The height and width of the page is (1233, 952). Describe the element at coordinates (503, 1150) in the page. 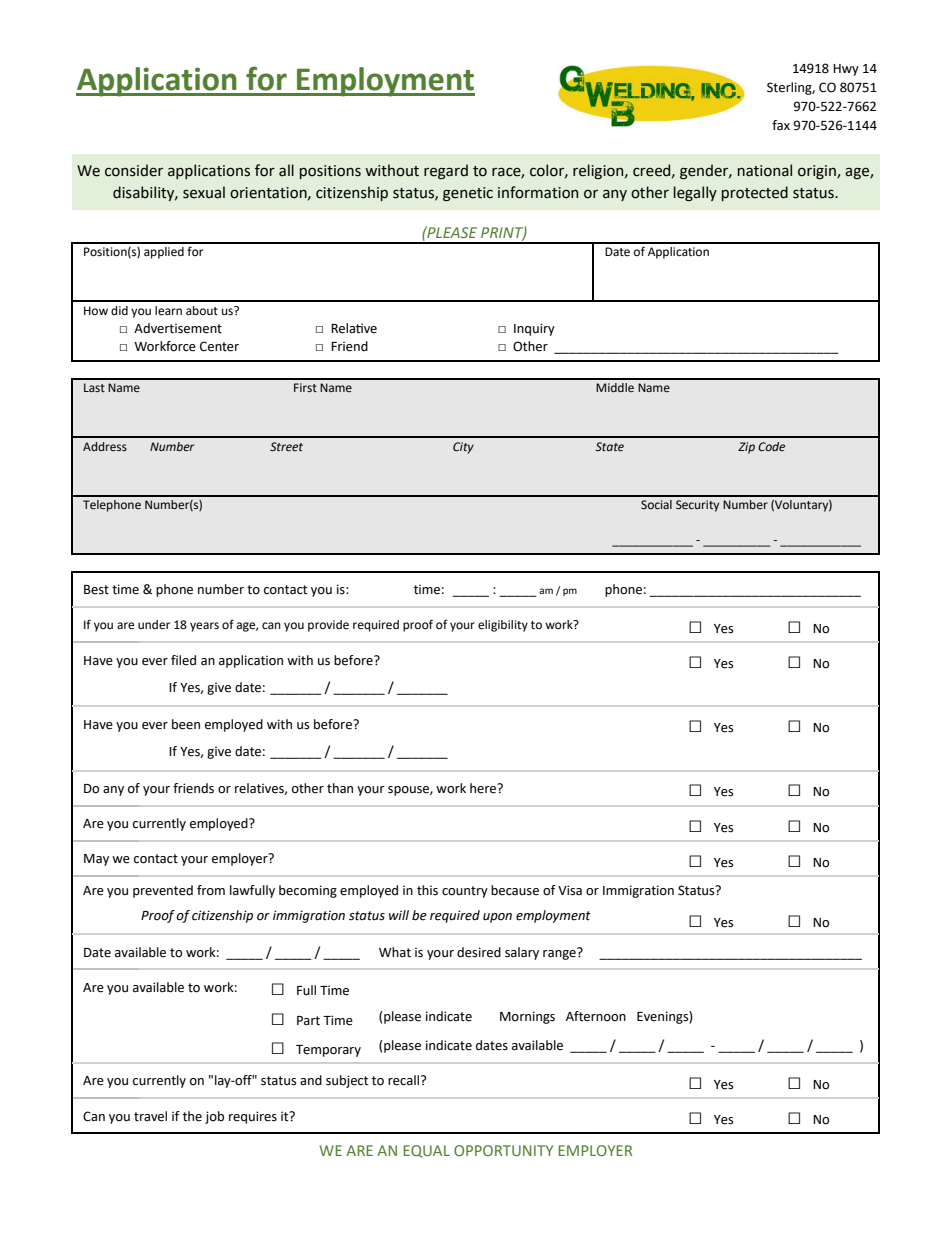

I see `OPPORTUNITY` at that location.
